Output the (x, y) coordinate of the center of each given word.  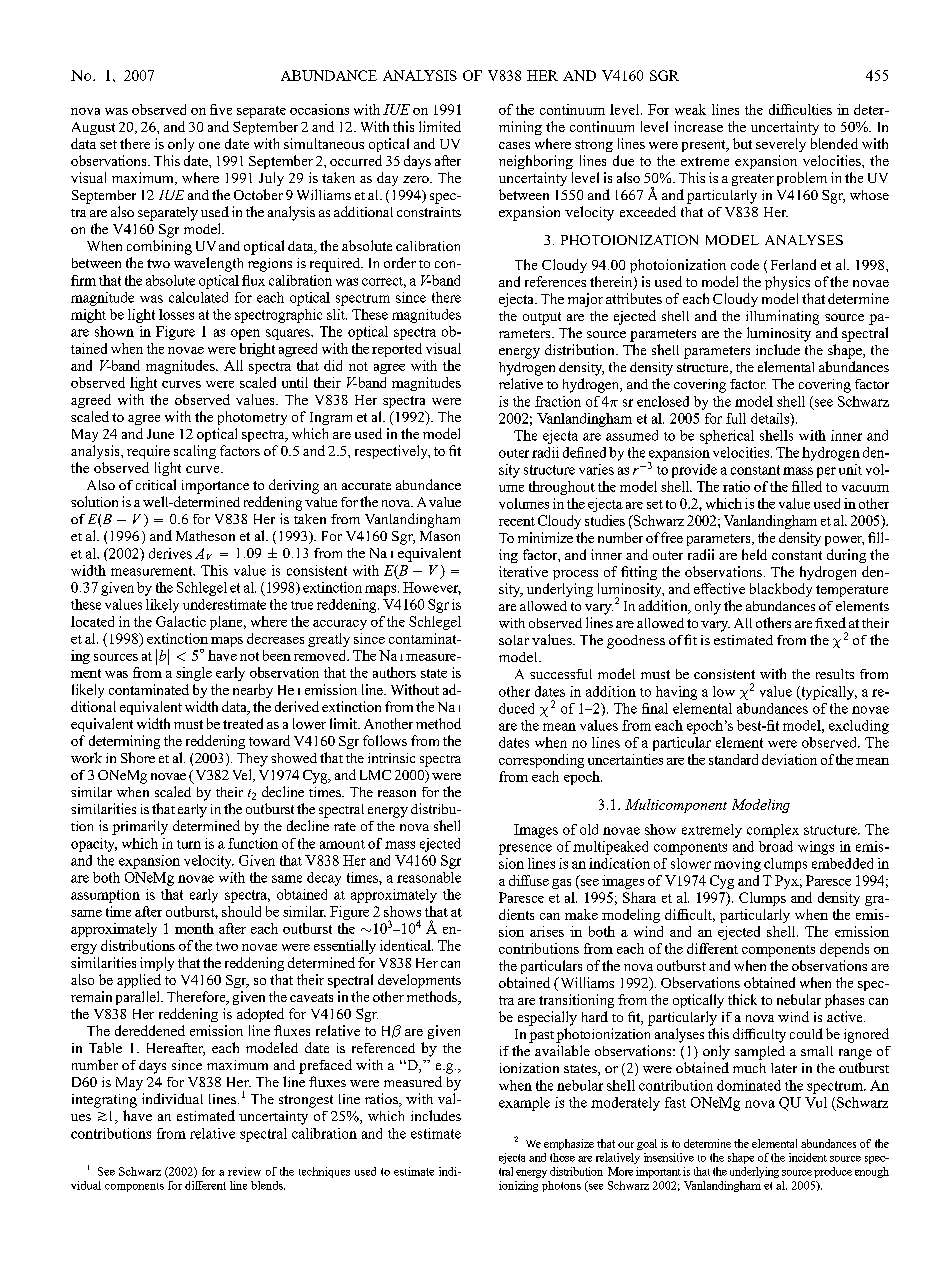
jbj (162, 657)
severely (781, 145)
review (244, 1171)
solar (514, 640)
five (221, 109)
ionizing (518, 1186)
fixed (830, 622)
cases (514, 145)
